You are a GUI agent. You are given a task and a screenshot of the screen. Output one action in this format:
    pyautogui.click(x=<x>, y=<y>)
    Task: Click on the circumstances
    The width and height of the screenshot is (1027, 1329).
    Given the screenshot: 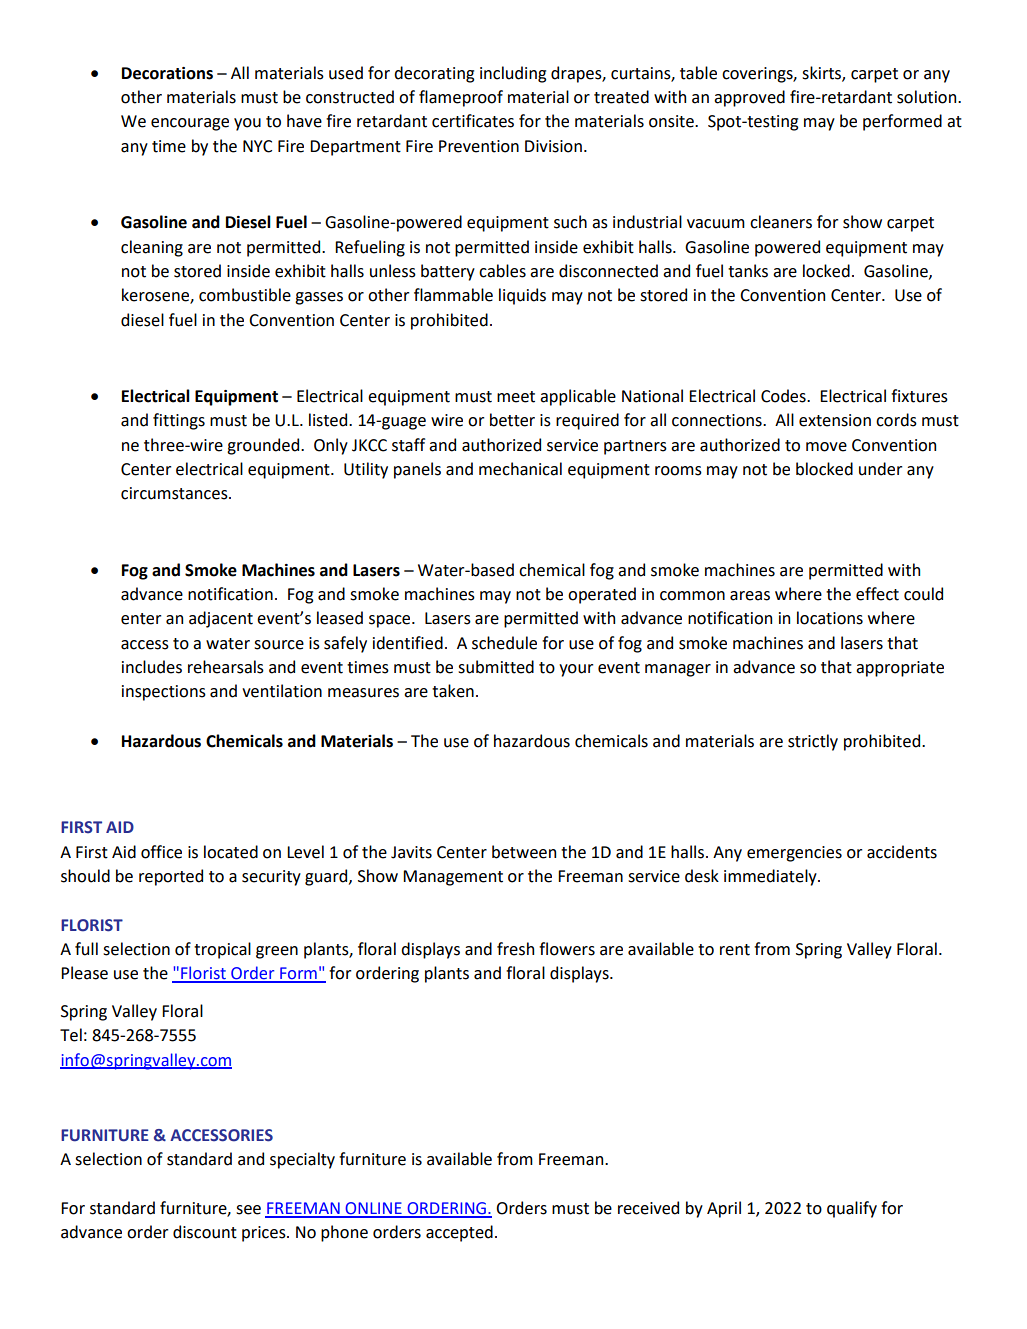 What is the action you would take?
    pyautogui.click(x=175, y=493)
